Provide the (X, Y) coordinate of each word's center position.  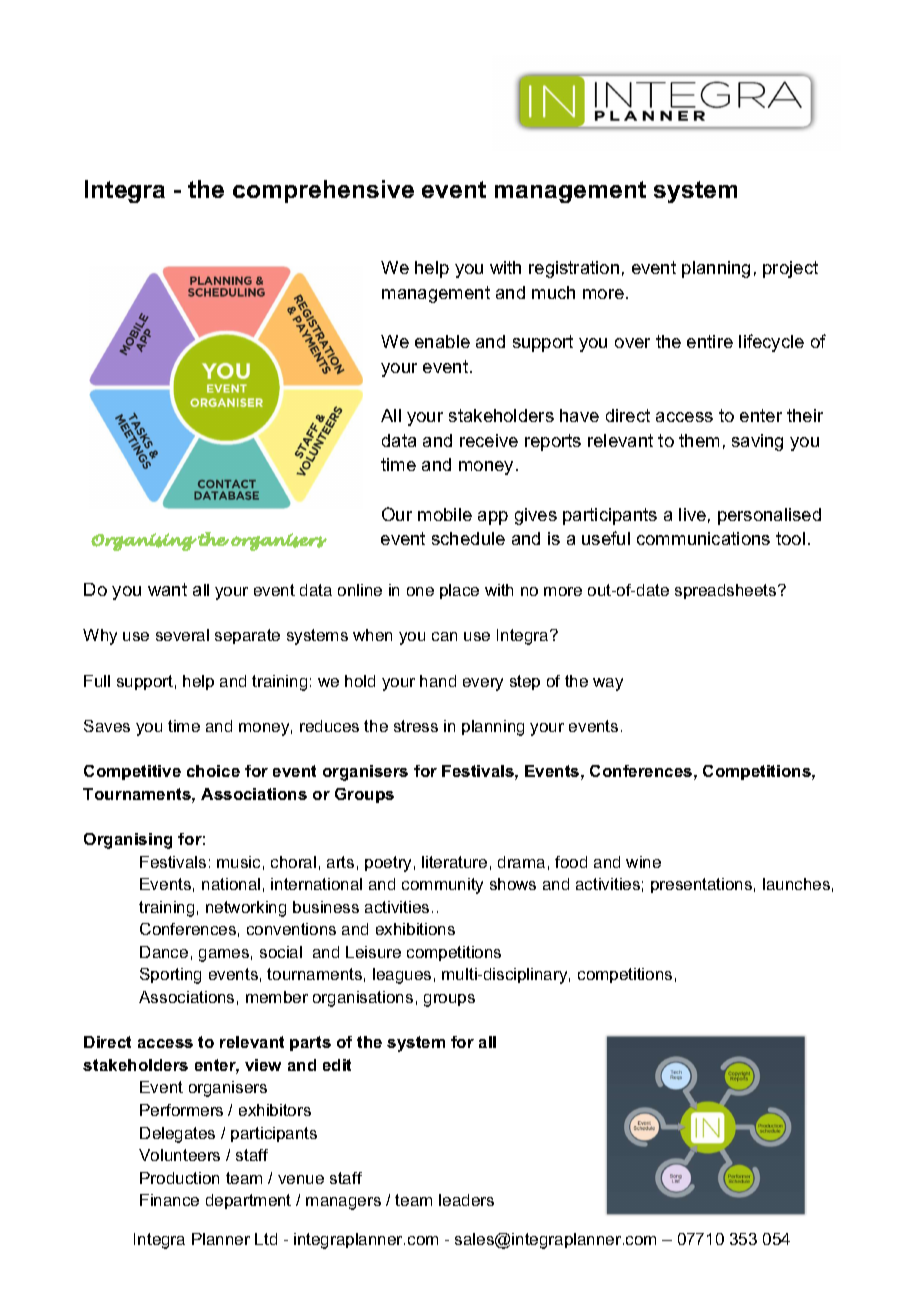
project (790, 269)
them (699, 440)
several (182, 635)
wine (643, 862)
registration (574, 269)
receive (489, 440)
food (571, 862)
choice (213, 771)
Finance (169, 1200)
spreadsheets (727, 591)
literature (454, 862)
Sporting (170, 976)
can (444, 636)
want (167, 589)
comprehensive (323, 191)
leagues (402, 976)
